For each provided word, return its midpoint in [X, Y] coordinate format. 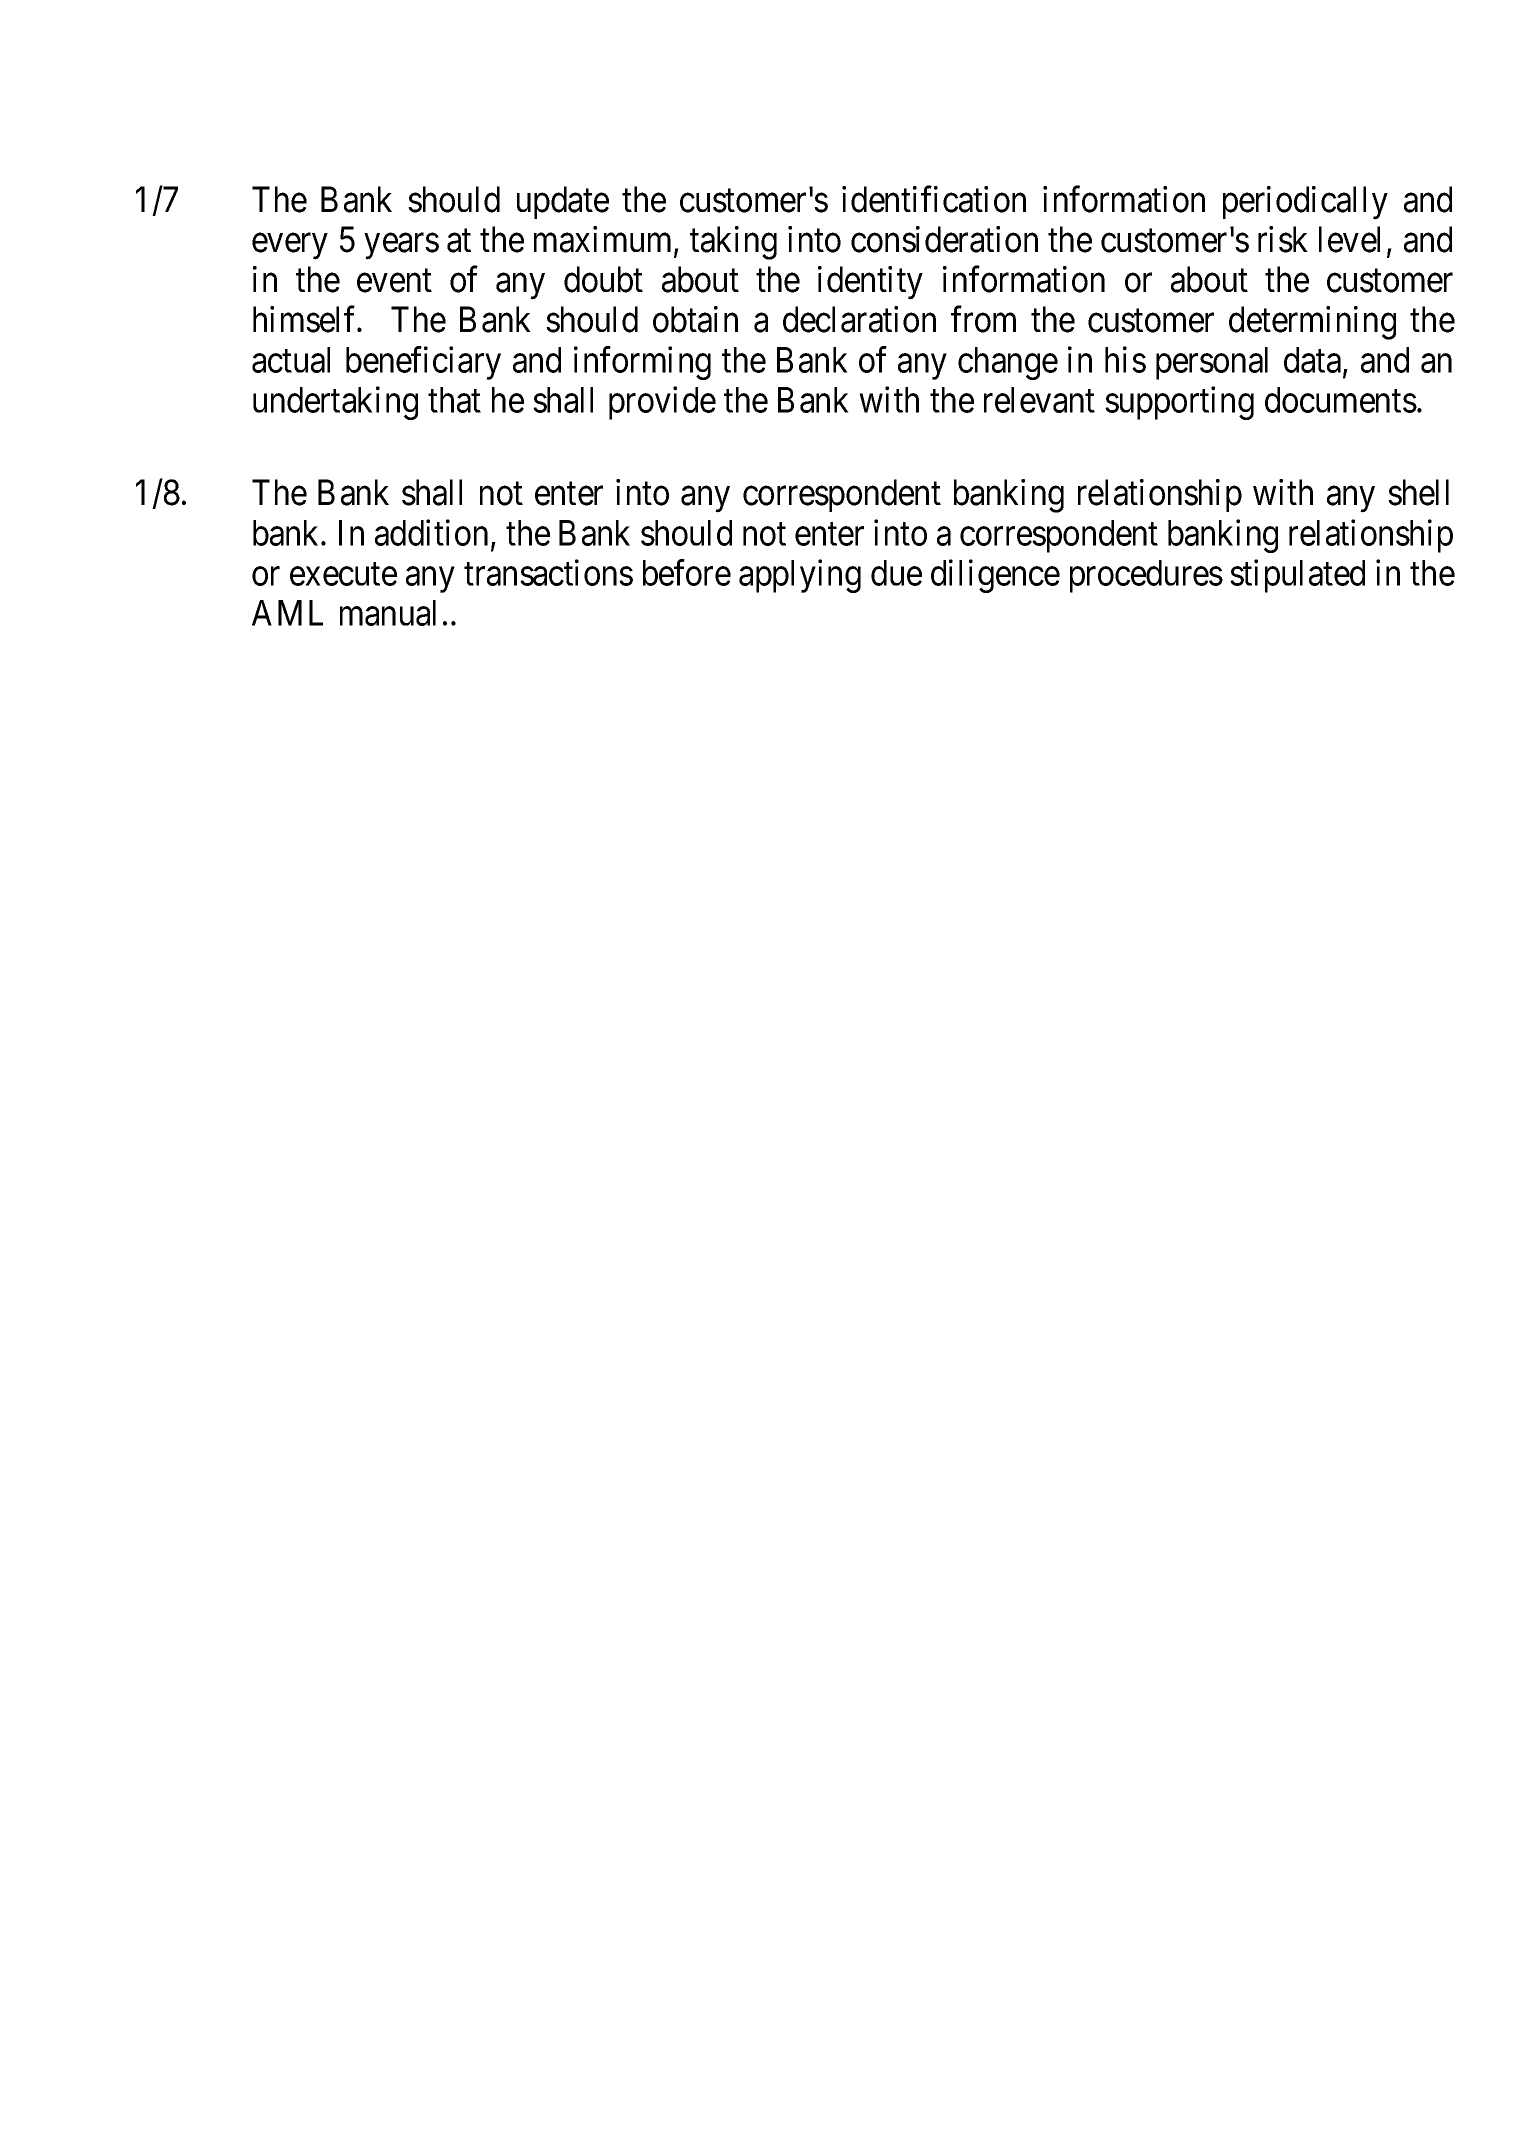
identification [934, 199]
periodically [1305, 203]
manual [388, 613]
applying [800, 576]
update [563, 202]
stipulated [1297, 576]
